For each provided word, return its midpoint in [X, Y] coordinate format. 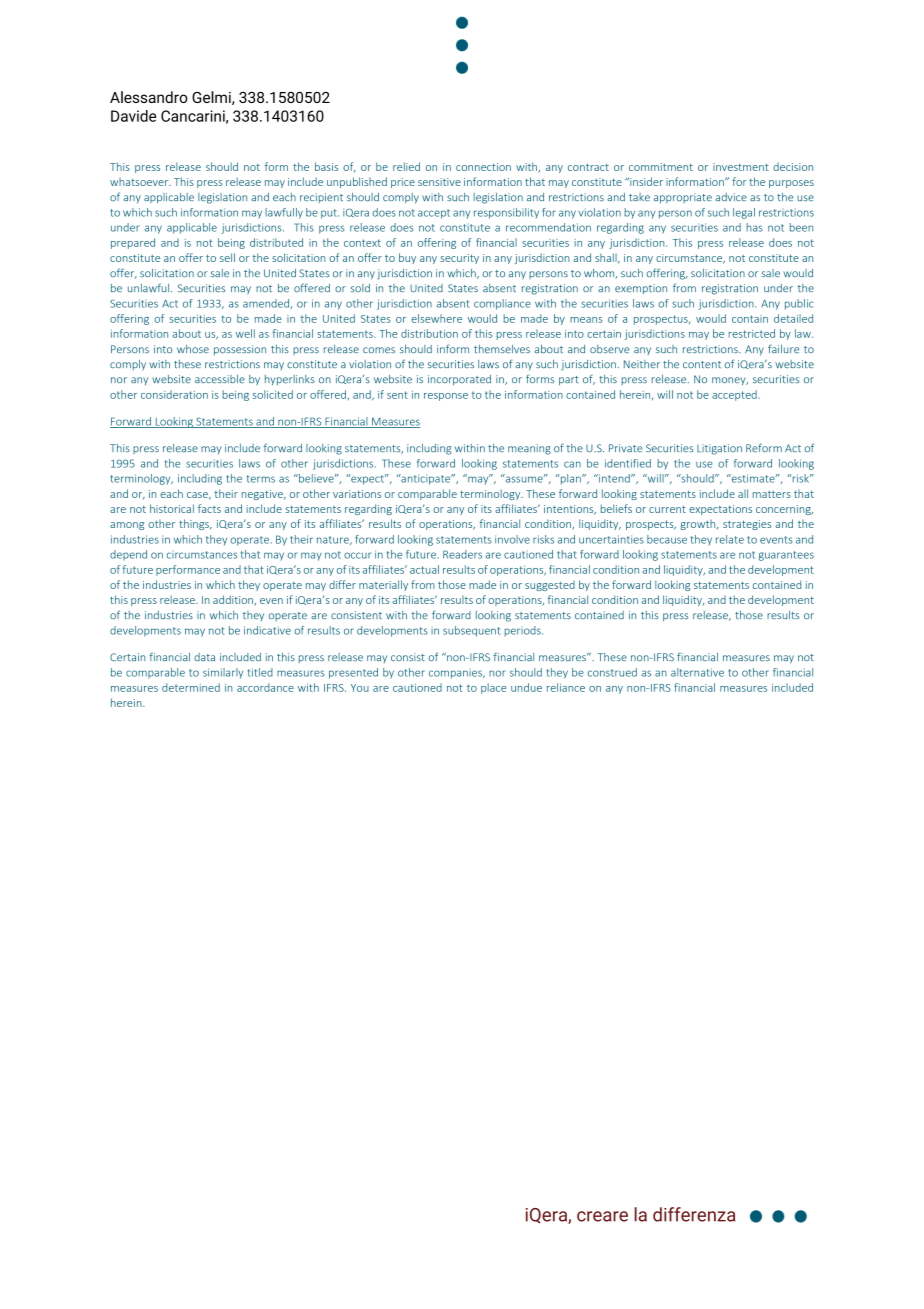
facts [209, 508]
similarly [223, 673]
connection [483, 167]
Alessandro [149, 97]
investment [740, 167]
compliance [502, 304]
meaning [529, 449]
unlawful [150, 287]
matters [772, 494]
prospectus [662, 320]
